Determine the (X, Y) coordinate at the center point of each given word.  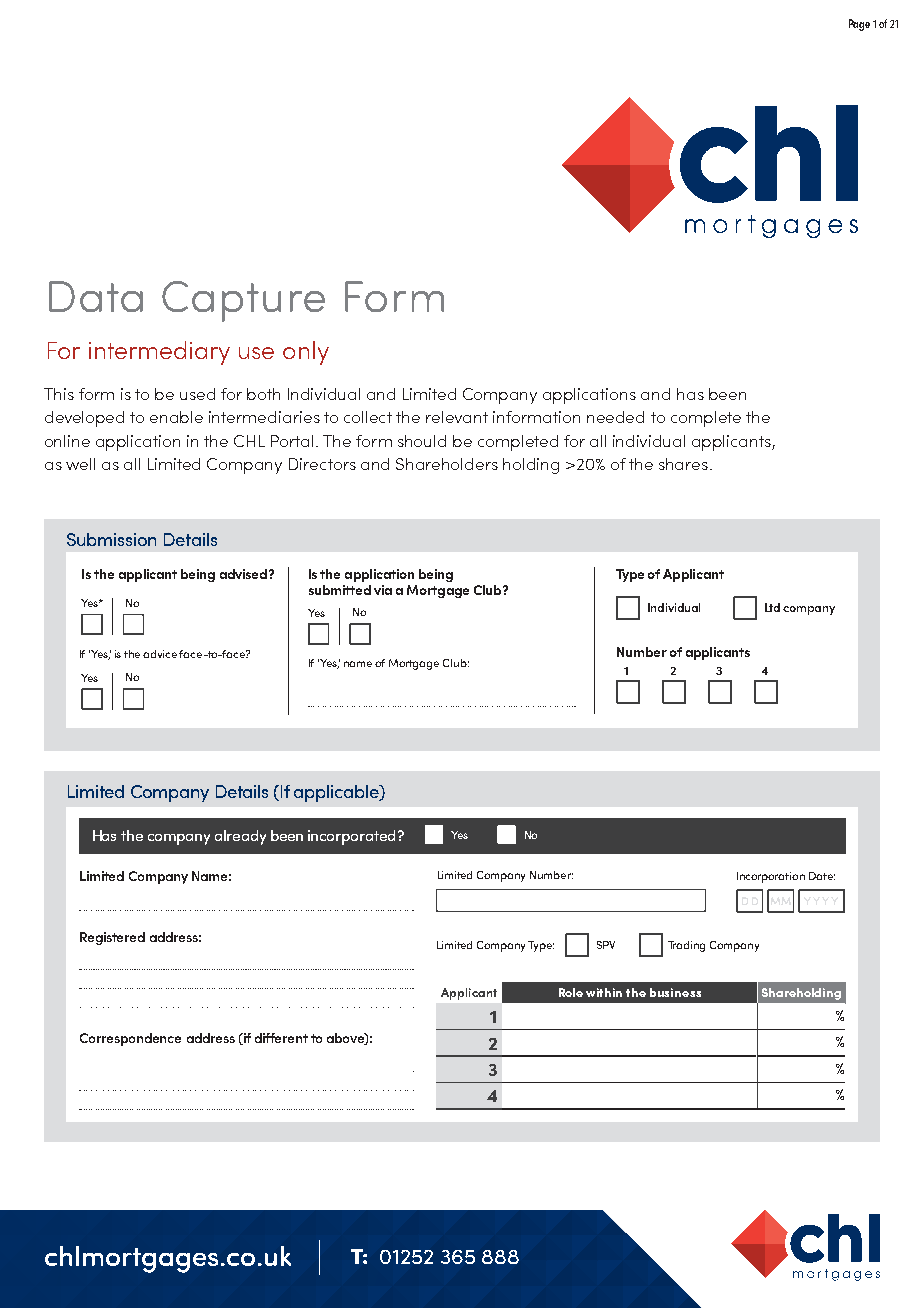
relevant (457, 417)
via (383, 590)
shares (685, 464)
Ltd (772, 607)
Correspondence (130, 1039)
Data (96, 296)
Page (859, 25)
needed (615, 417)
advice (161, 654)
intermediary (159, 353)
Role (571, 992)
